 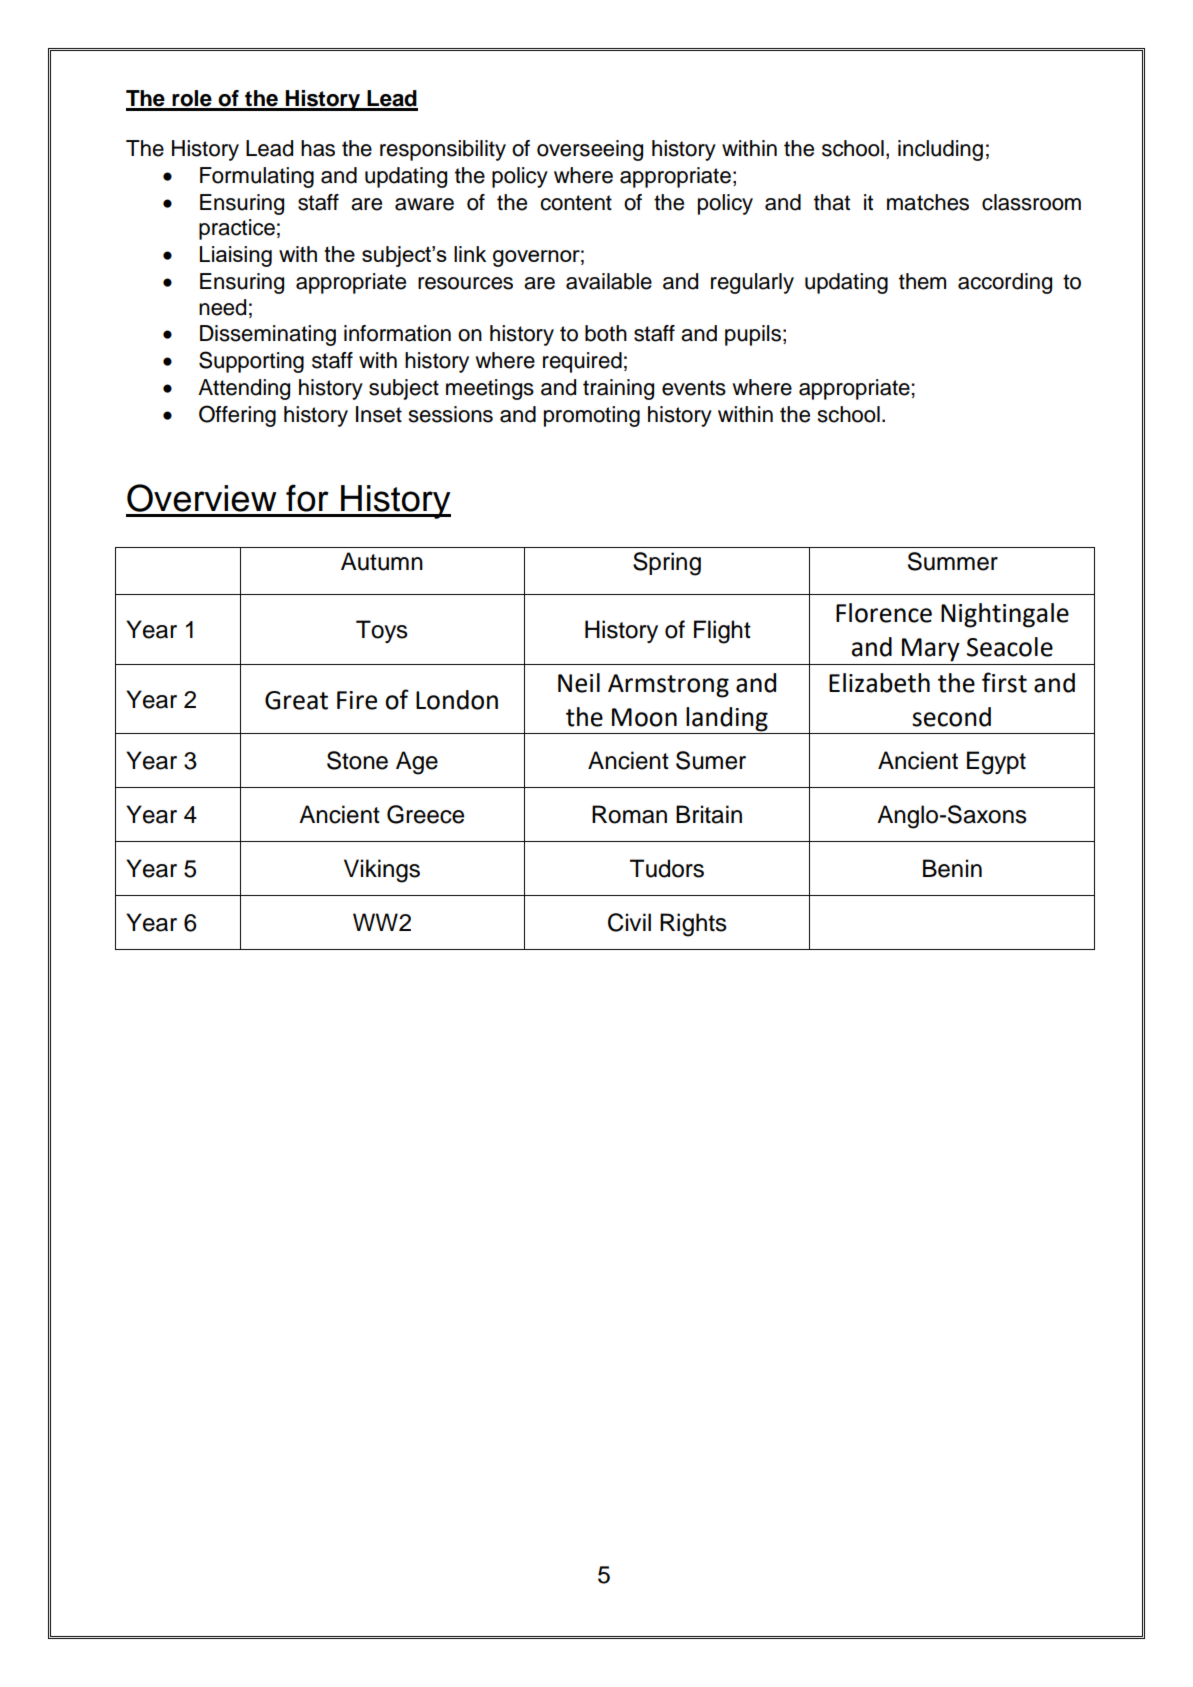 I want to click on Inset, so click(x=379, y=414).
